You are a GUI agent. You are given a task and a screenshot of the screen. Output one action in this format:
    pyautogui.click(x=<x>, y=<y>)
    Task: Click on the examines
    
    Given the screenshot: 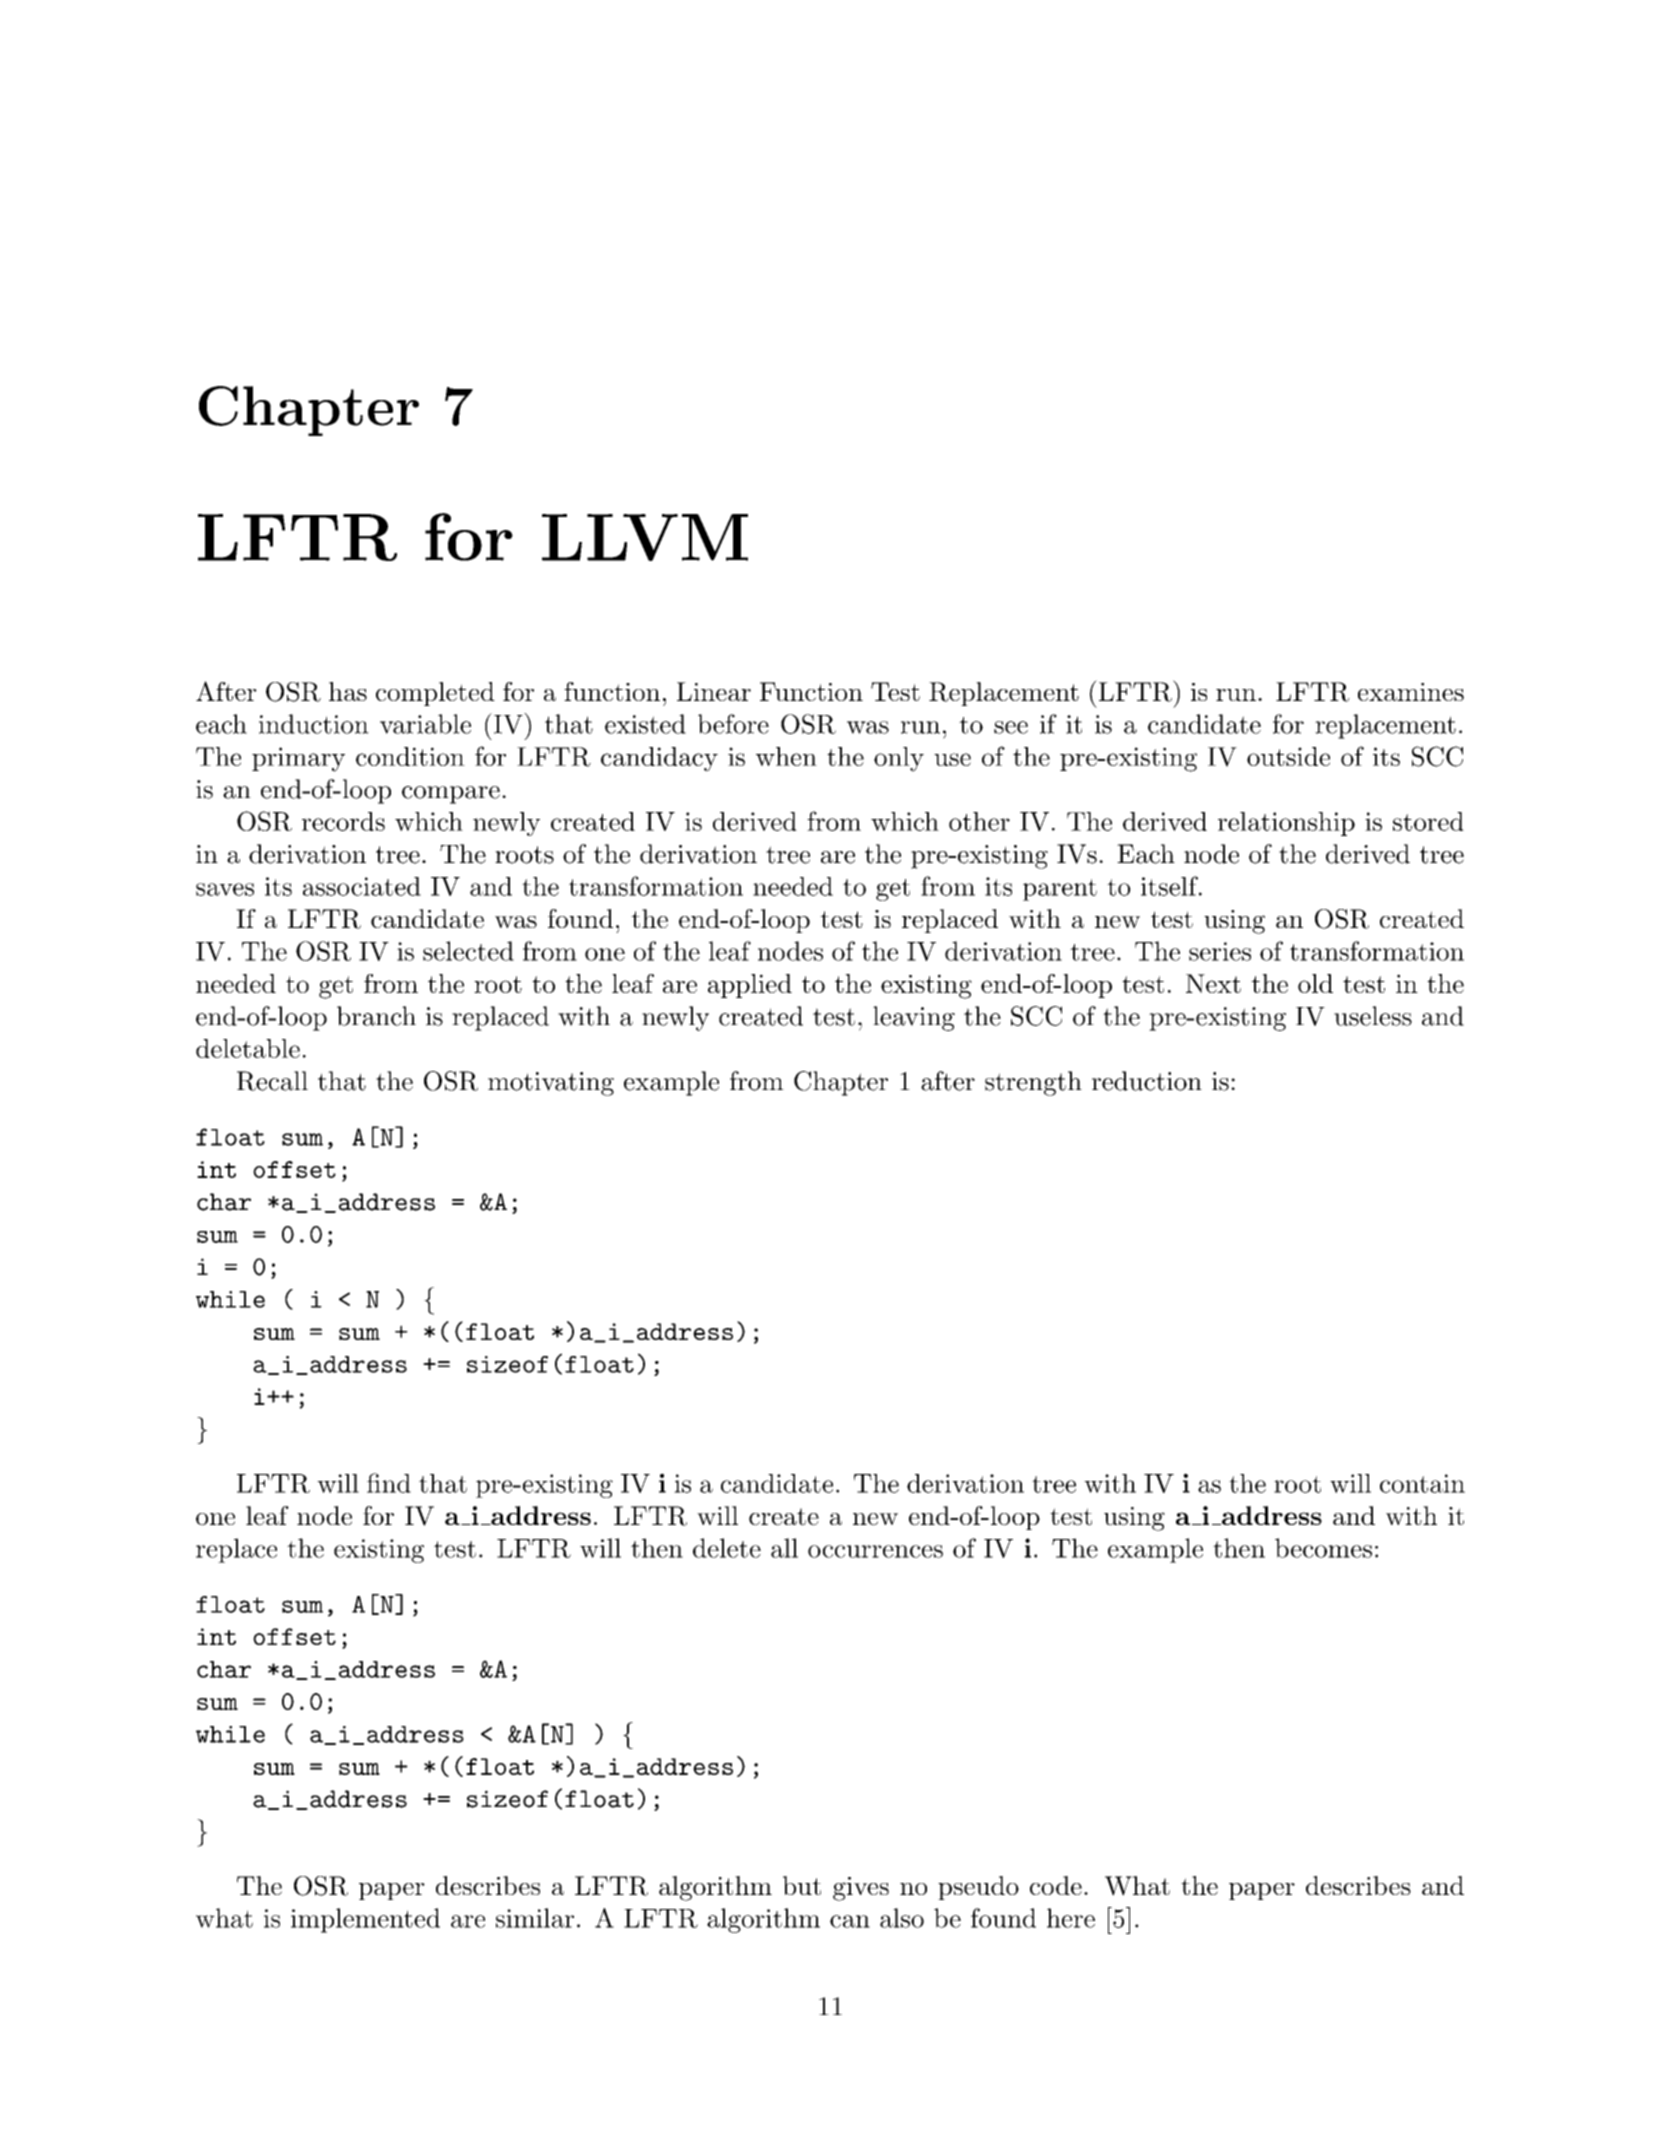 What is the action you would take?
    pyautogui.click(x=1411, y=692)
